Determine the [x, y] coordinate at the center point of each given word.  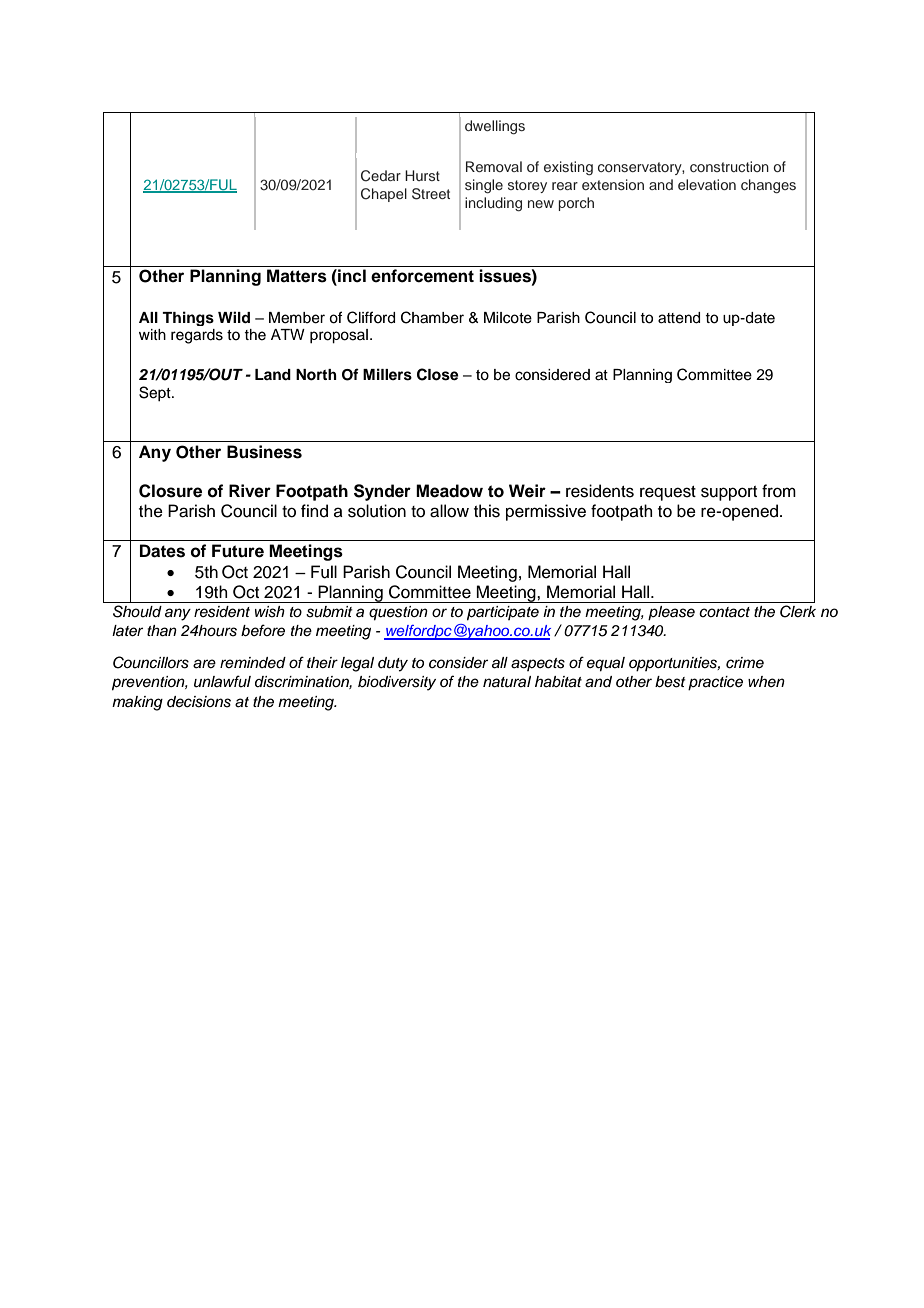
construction [729, 166]
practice [715, 683]
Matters [297, 276]
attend [679, 318]
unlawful [222, 681]
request [668, 493]
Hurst [422, 175]
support [729, 493]
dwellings [495, 127]
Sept [156, 393]
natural [507, 682]
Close [438, 374]
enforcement [422, 276]
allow [449, 511]
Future [238, 551]
